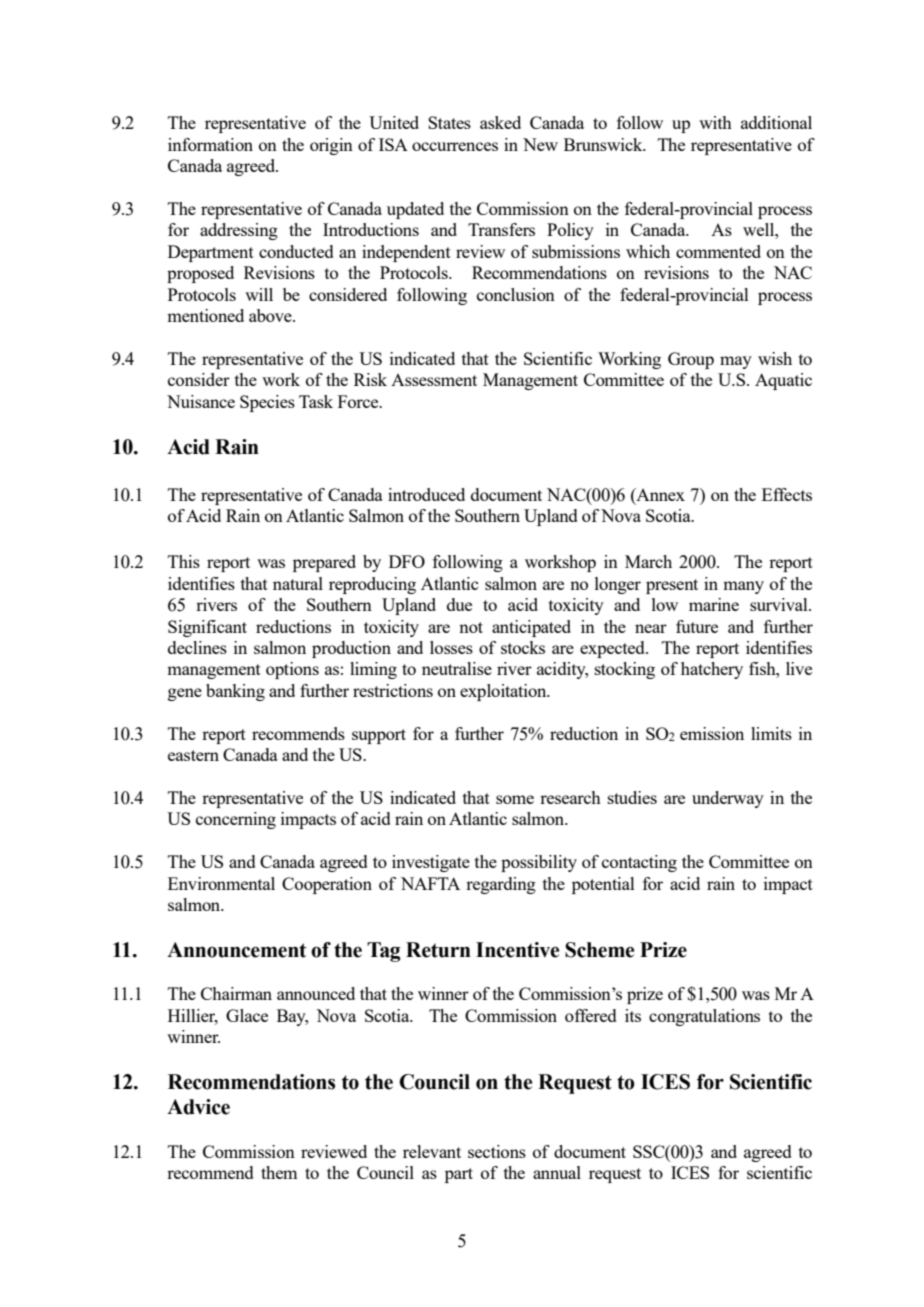 The image size is (924, 1307). I want to click on contacting, so click(639, 863).
